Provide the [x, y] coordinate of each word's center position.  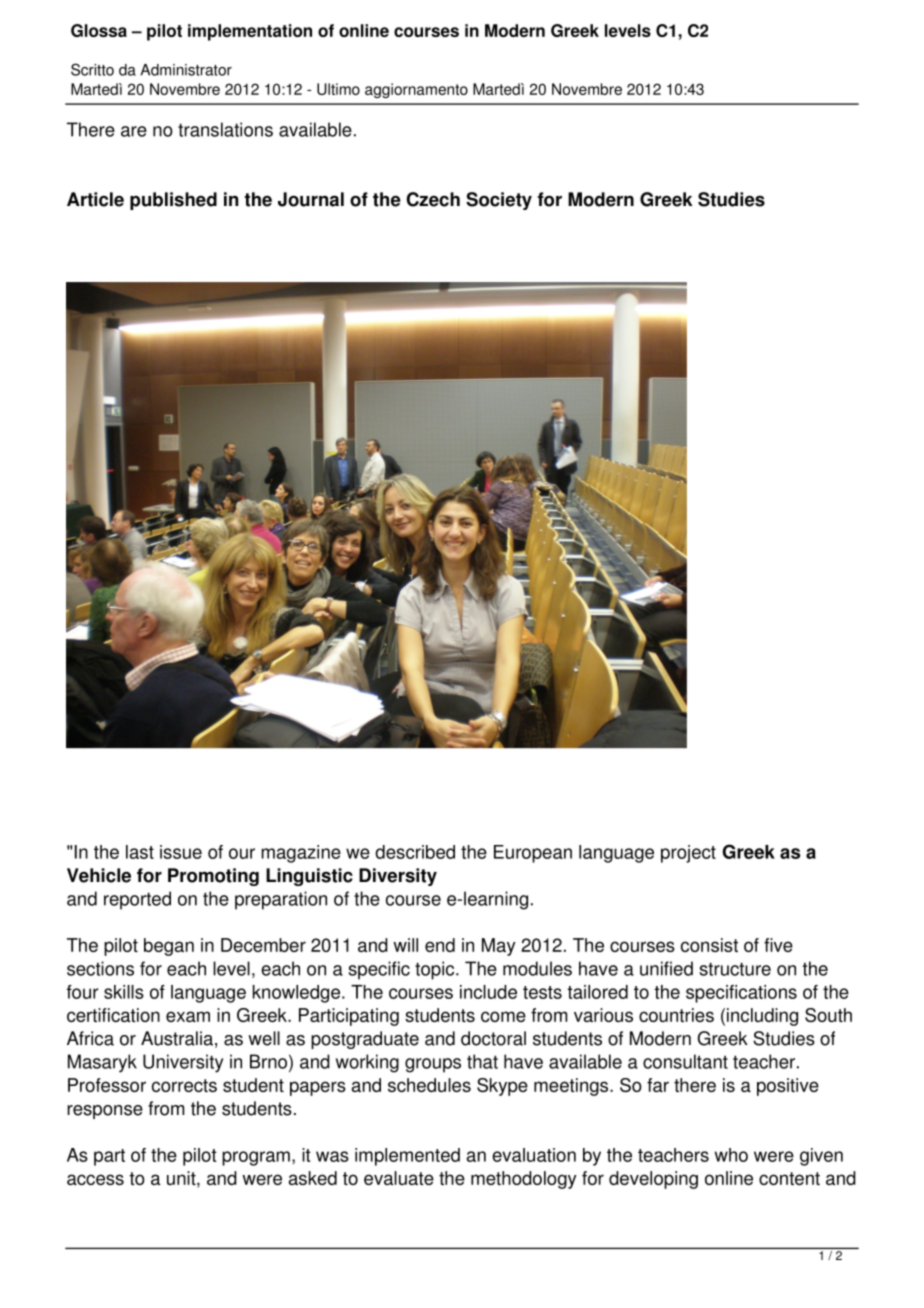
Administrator [186, 70]
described [415, 852]
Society [499, 201]
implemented [407, 1157]
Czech [433, 199]
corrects [184, 1085]
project [688, 854]
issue [181, 852]
